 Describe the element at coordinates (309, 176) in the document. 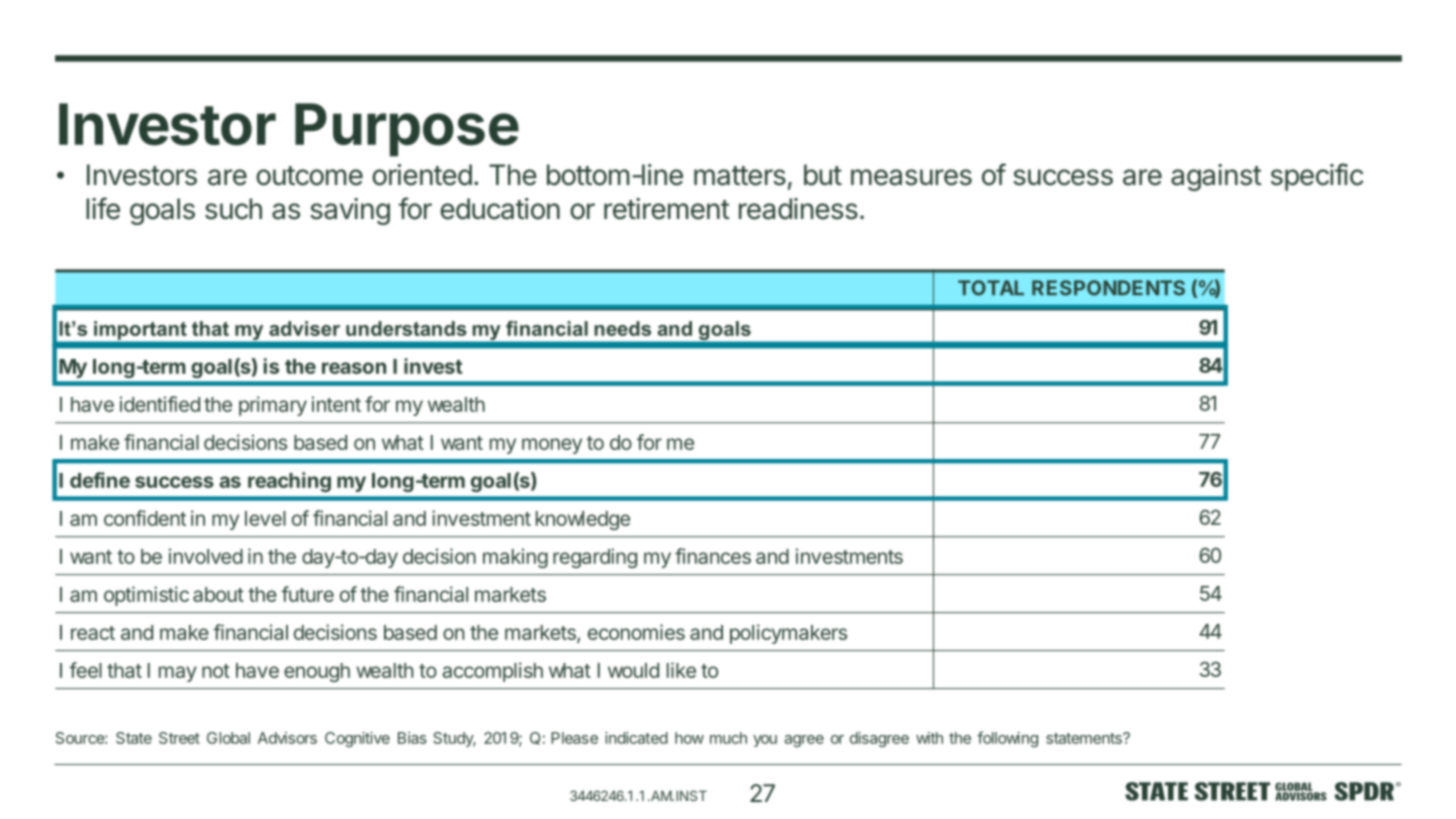

I see `outcome` at that location.
